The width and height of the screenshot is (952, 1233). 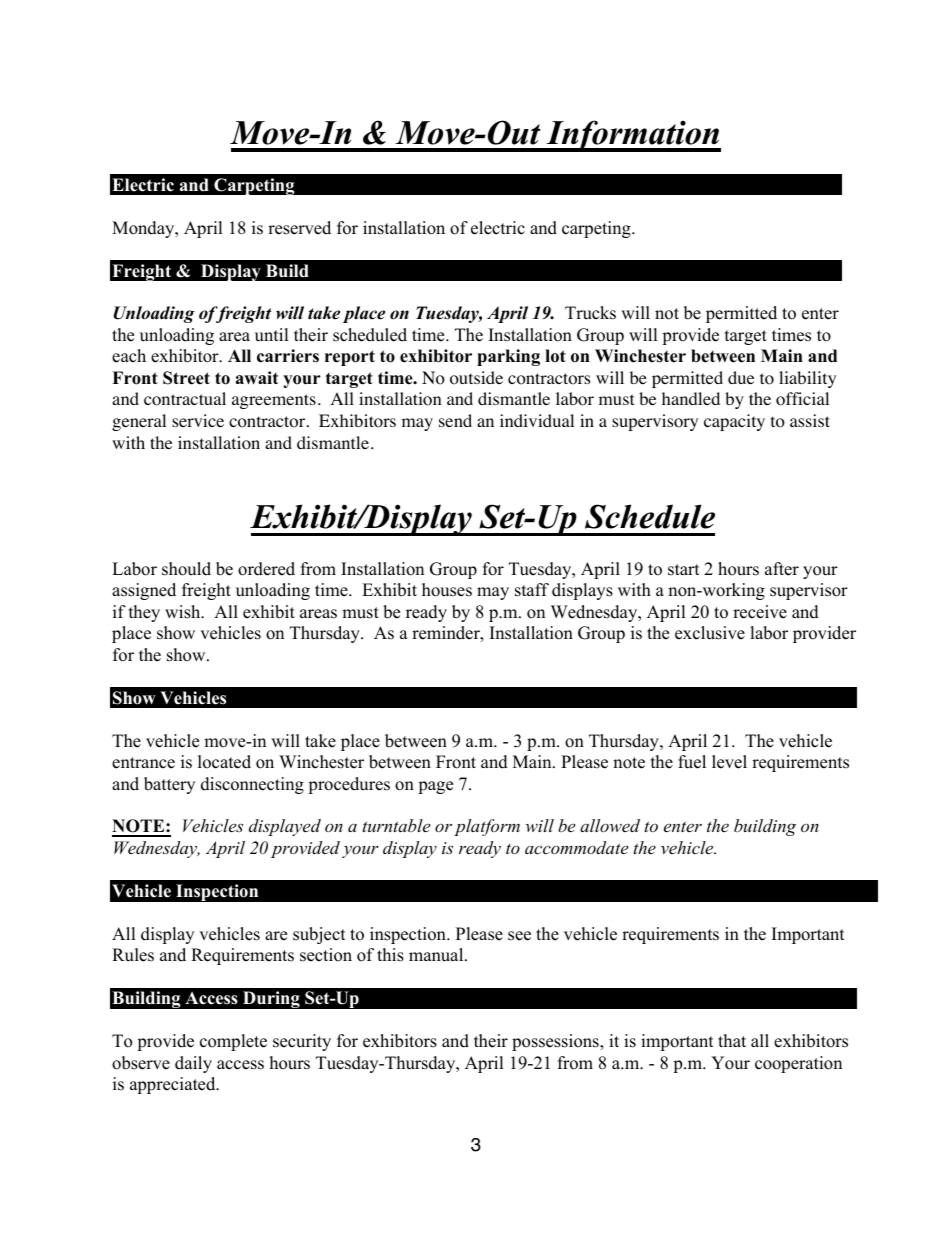 What do you see at coordinates (487, 827) in the screenshot?
I see `platform` at bounding box center [487, 827].
